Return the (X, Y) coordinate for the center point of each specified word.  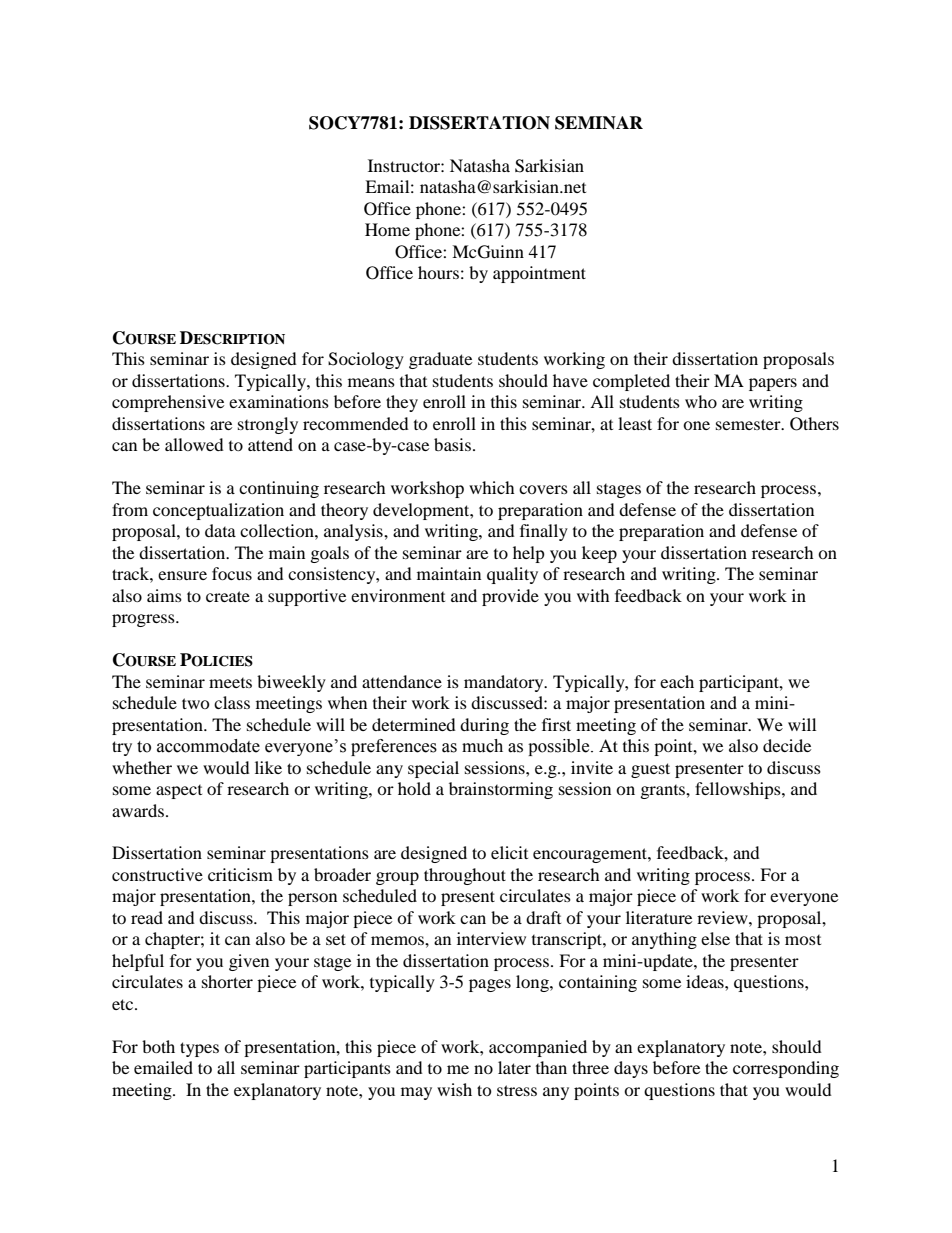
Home (387, 229)
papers (773, 384)
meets (230, 683)
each (677, 681)
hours (438, 272)
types (199, 1049)
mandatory (505, 683)
